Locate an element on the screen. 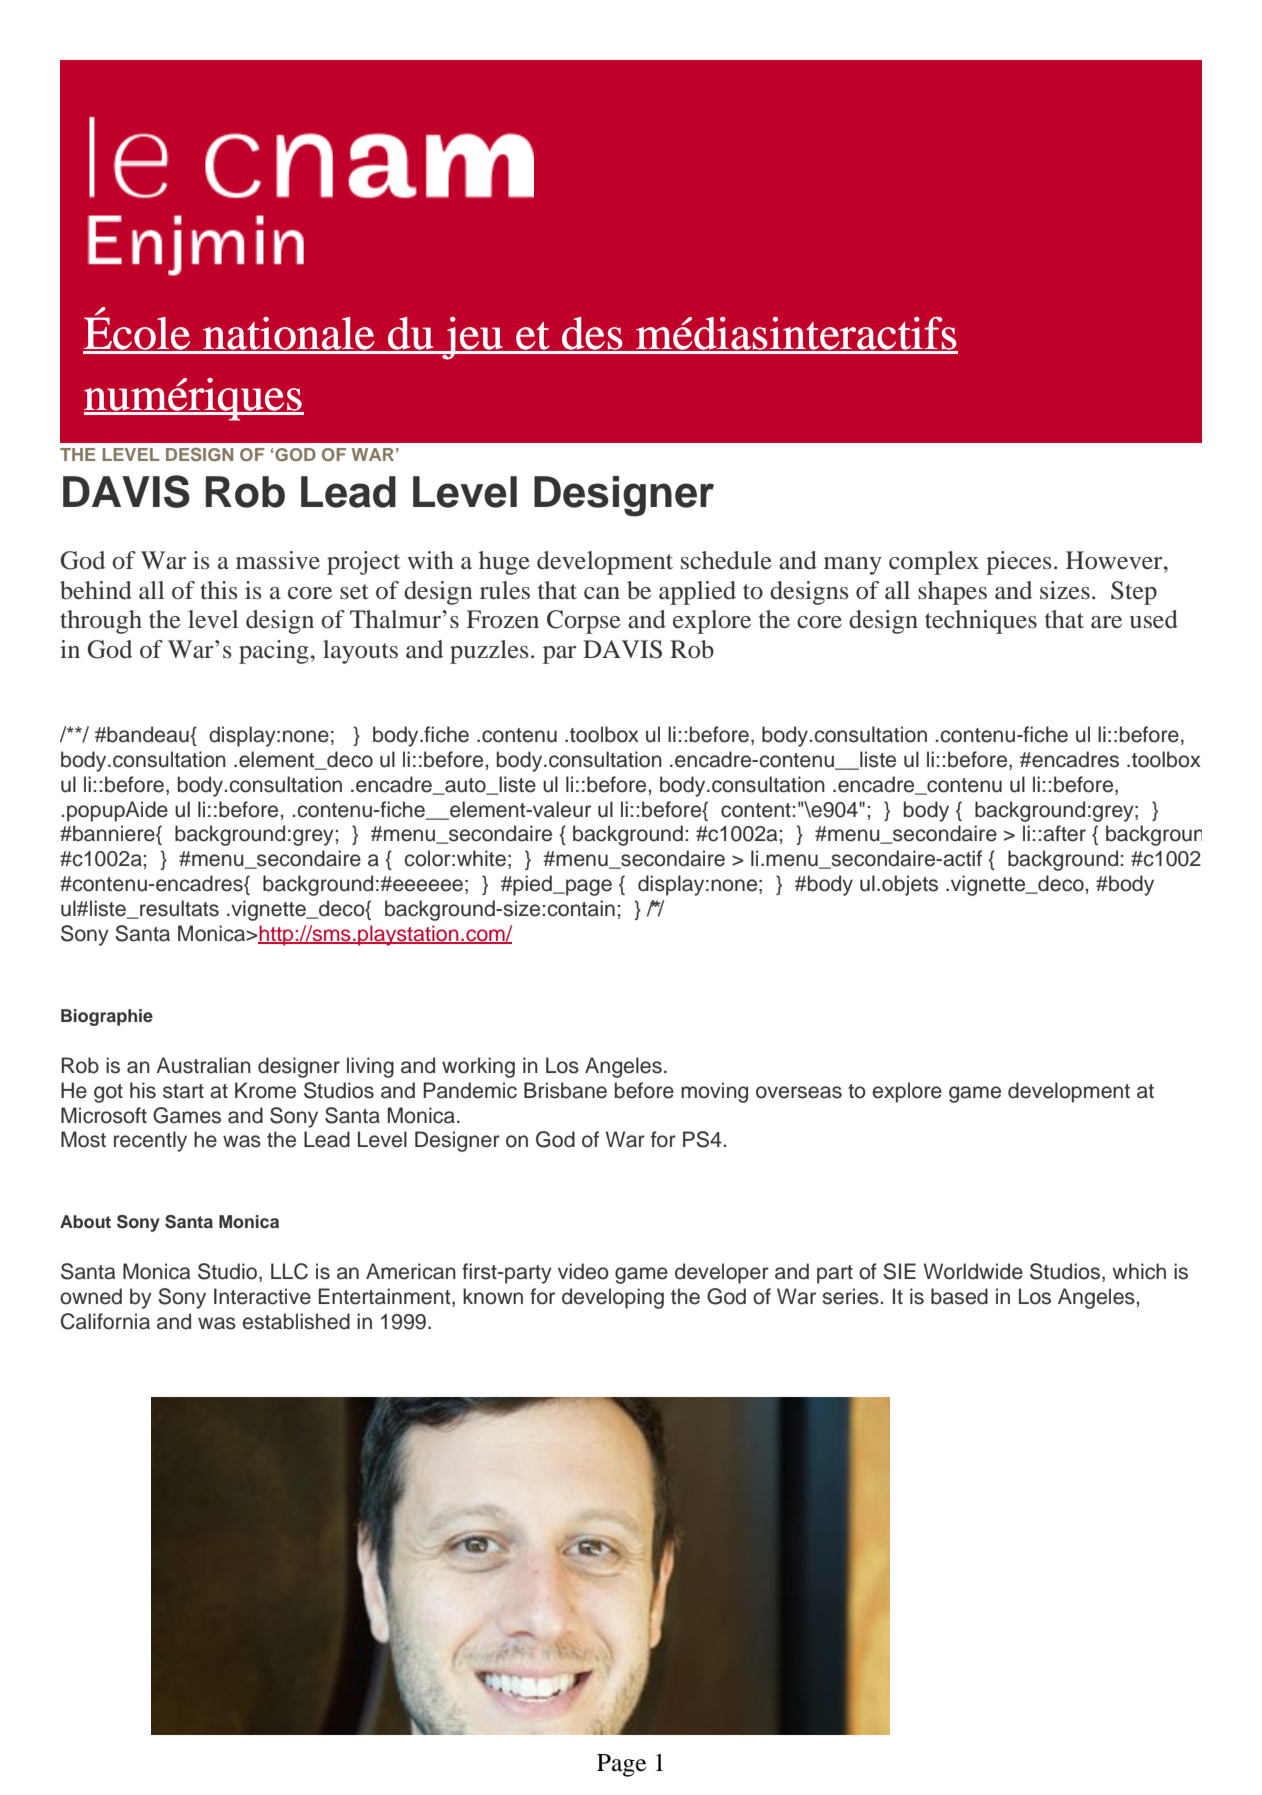 The width and height of the screenshot is (1262, 1795). pieces is located at coordinates (1018, 563).
